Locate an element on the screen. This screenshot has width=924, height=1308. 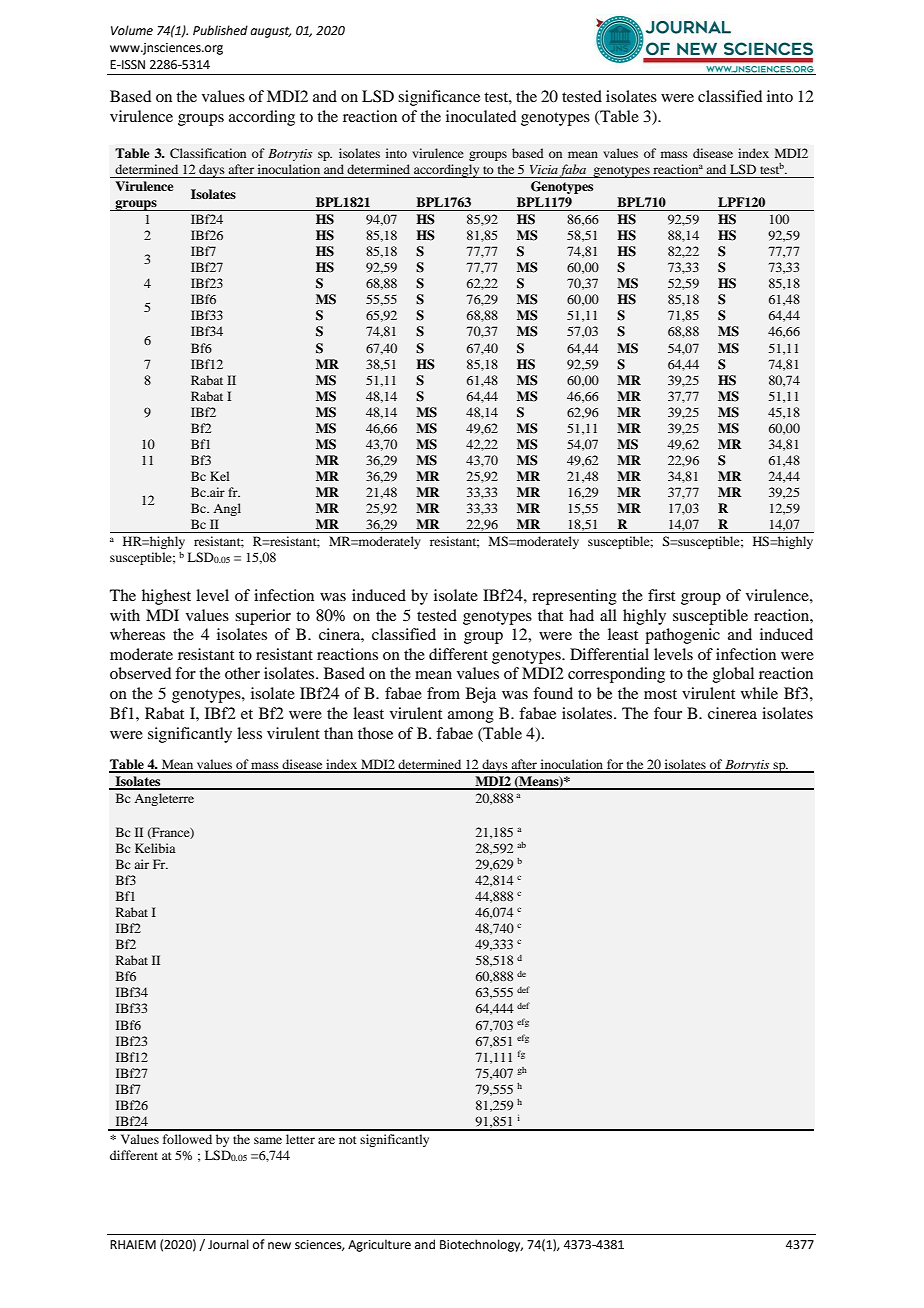
among is located at coordinates (471, 717).
